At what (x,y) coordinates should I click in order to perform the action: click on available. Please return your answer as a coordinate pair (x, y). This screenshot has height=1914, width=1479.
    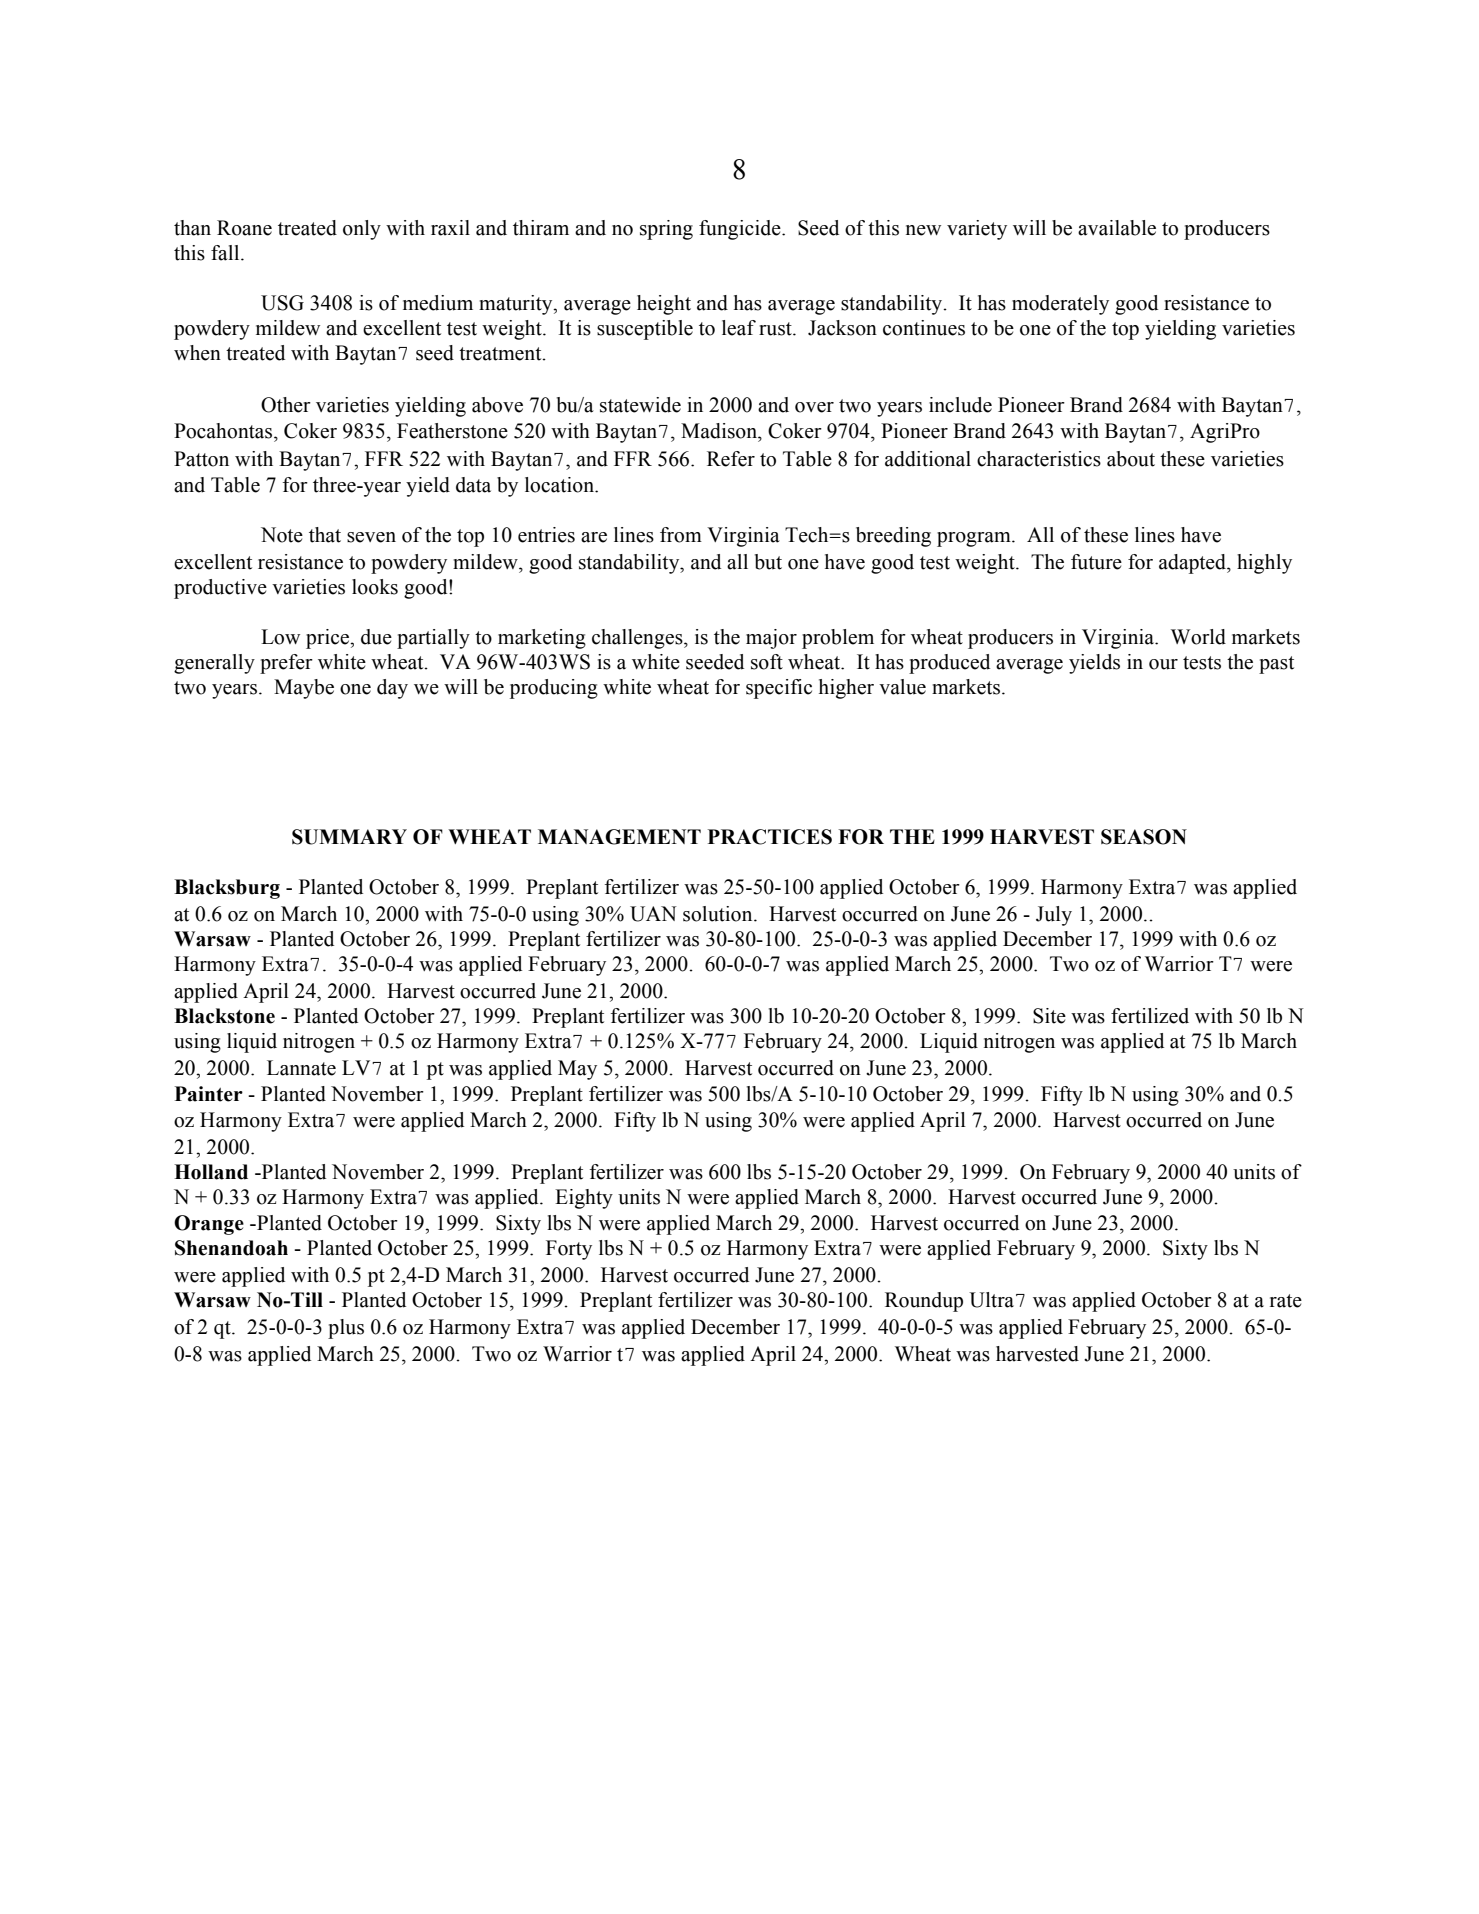
    Looking at the image, I should click on (1117, 228).
